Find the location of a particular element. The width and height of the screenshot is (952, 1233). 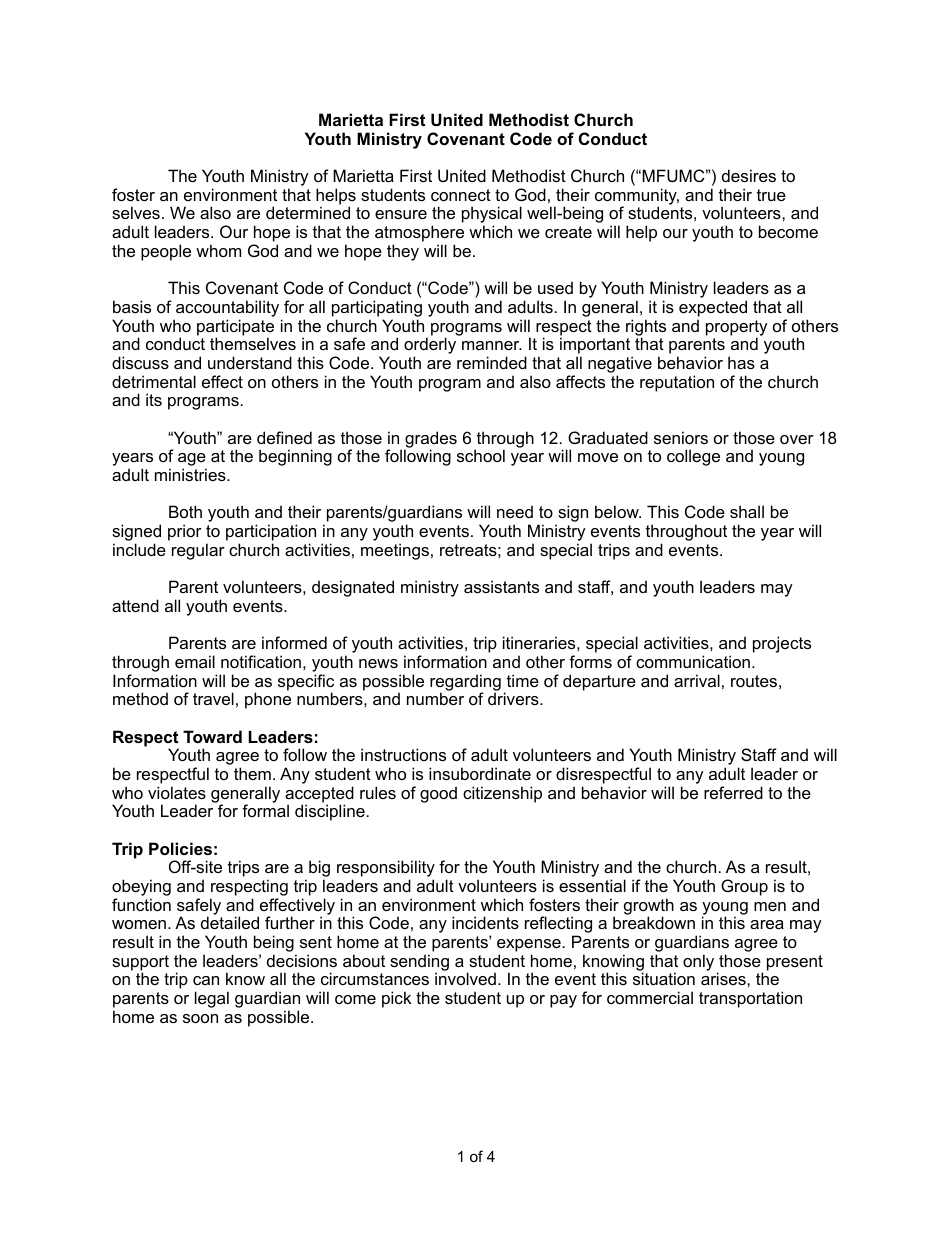

legal is located at coordinates (212, 999).
